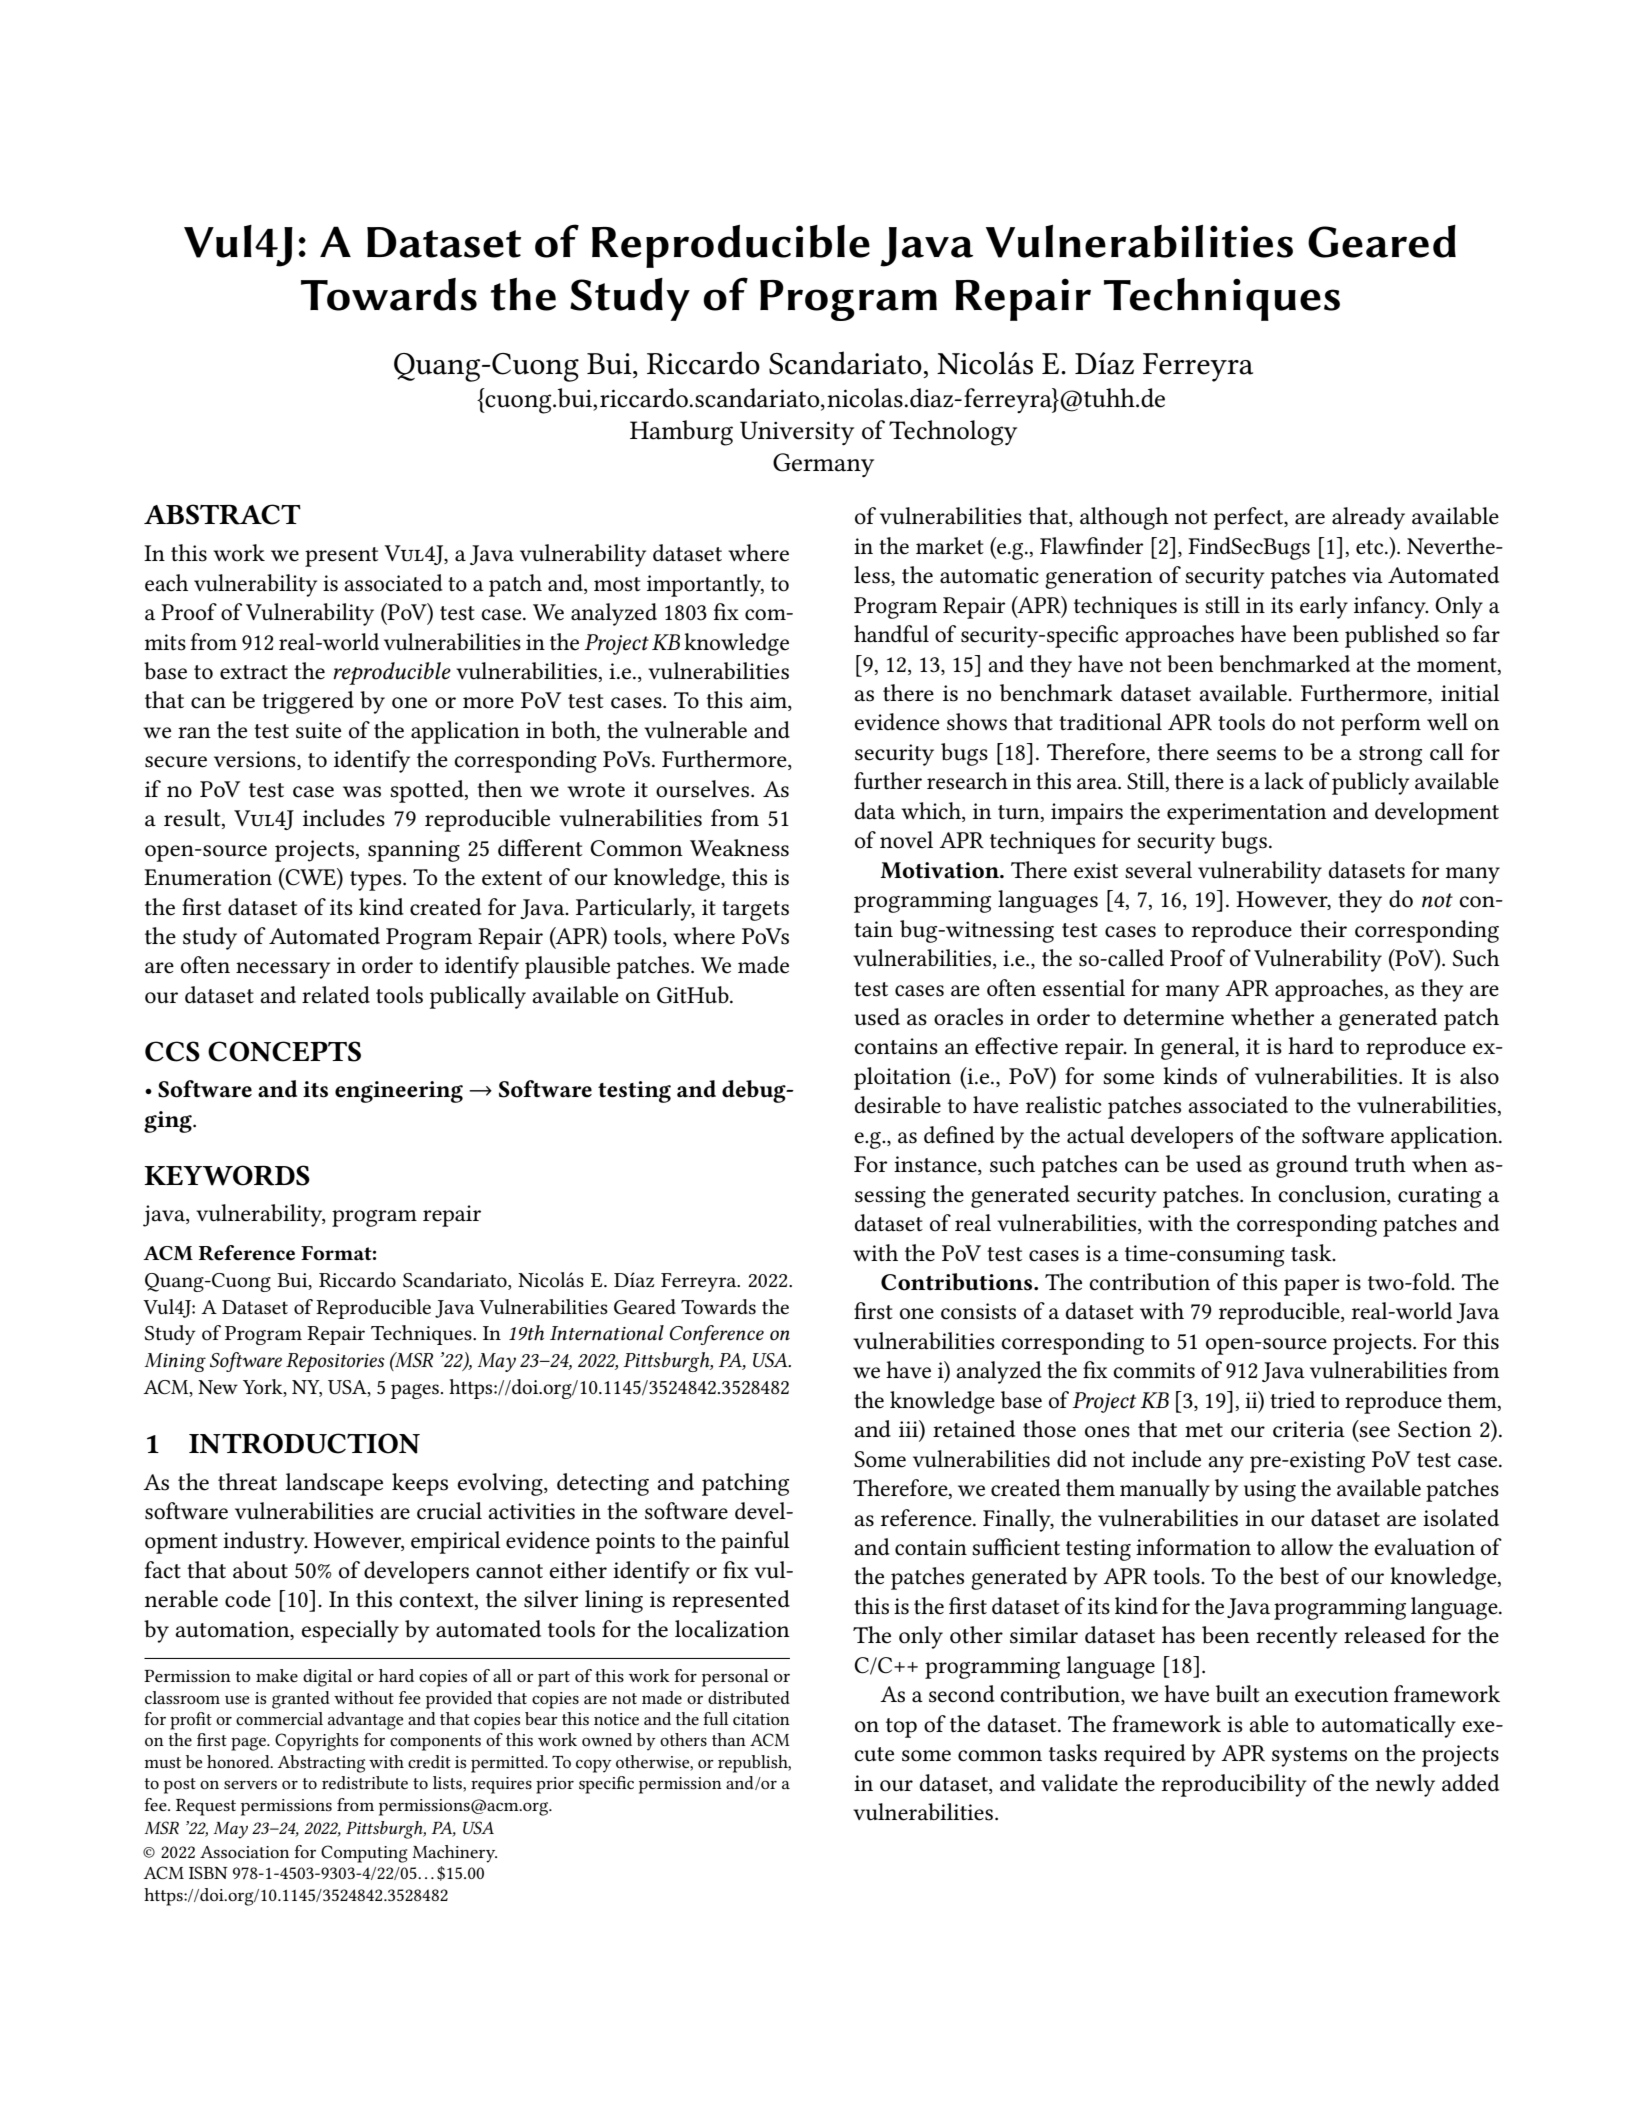 Image resolution: width=1644 pixels, height=2128 pixels. Describe the element at coordinates (906, 840) in the image. I see `novel` at that location.
